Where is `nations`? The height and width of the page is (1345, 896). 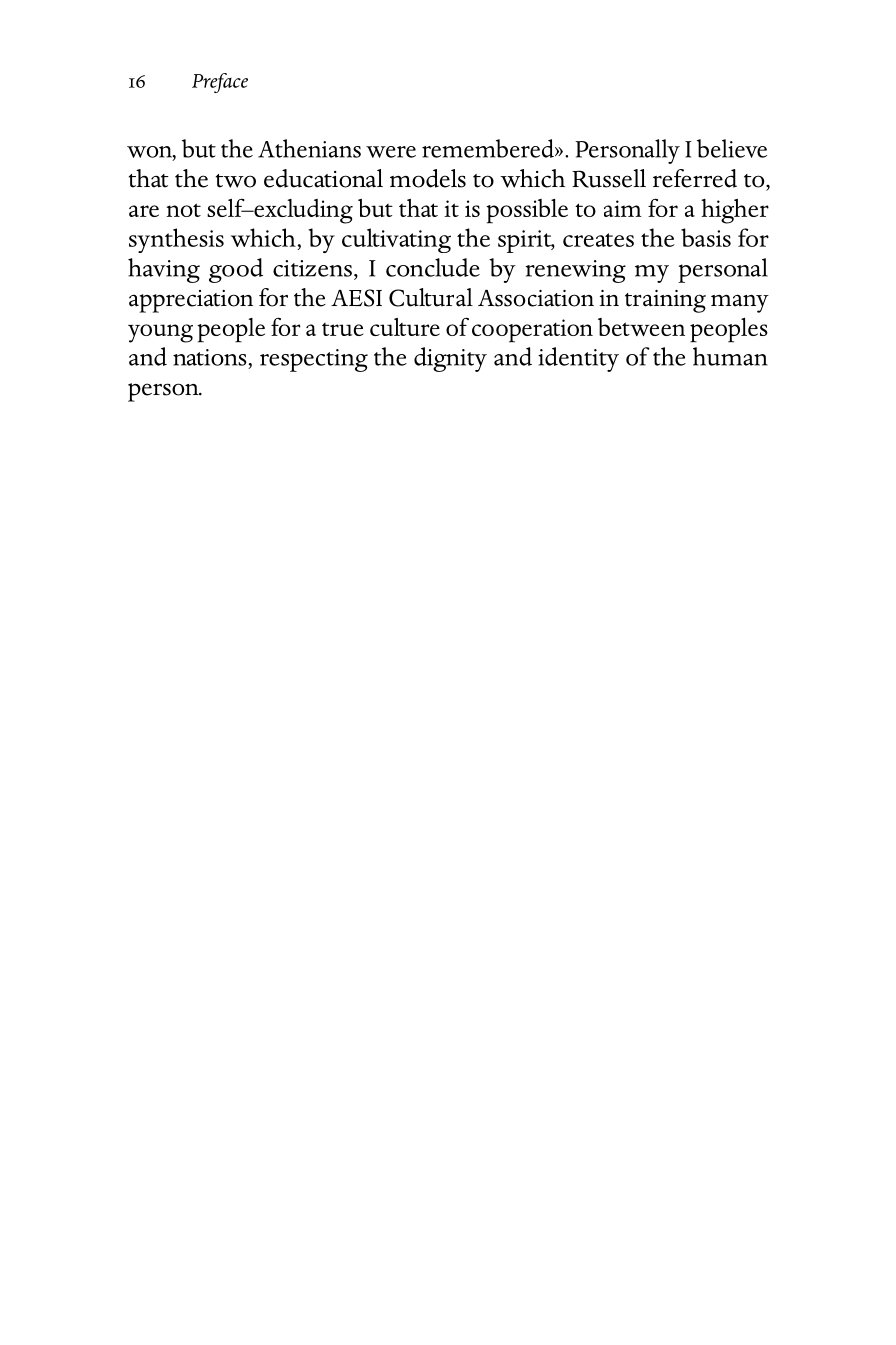 nations is located at coordinates (210, 357).
